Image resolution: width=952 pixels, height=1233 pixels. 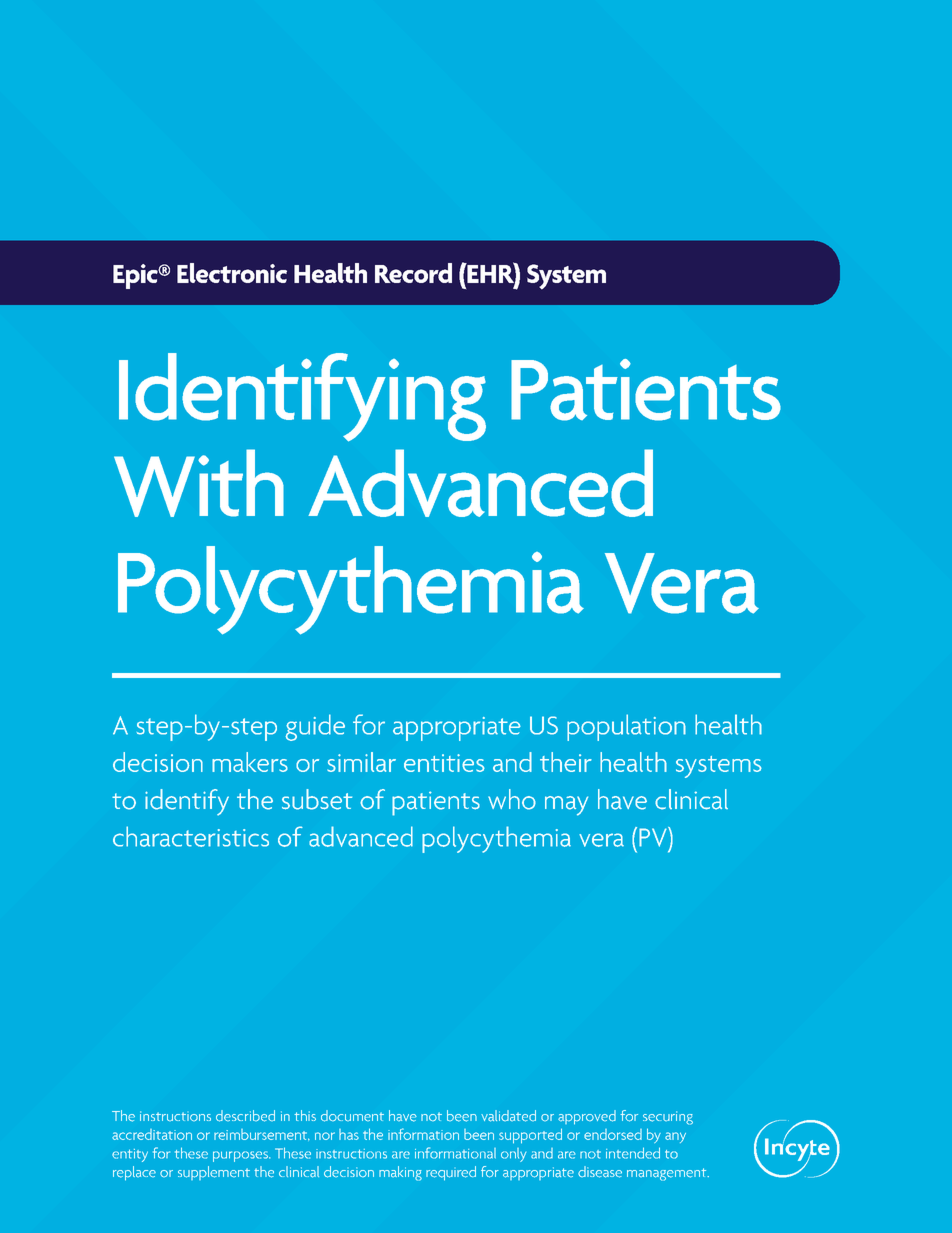 I want to click on subset, so click(x=317, y=799).
